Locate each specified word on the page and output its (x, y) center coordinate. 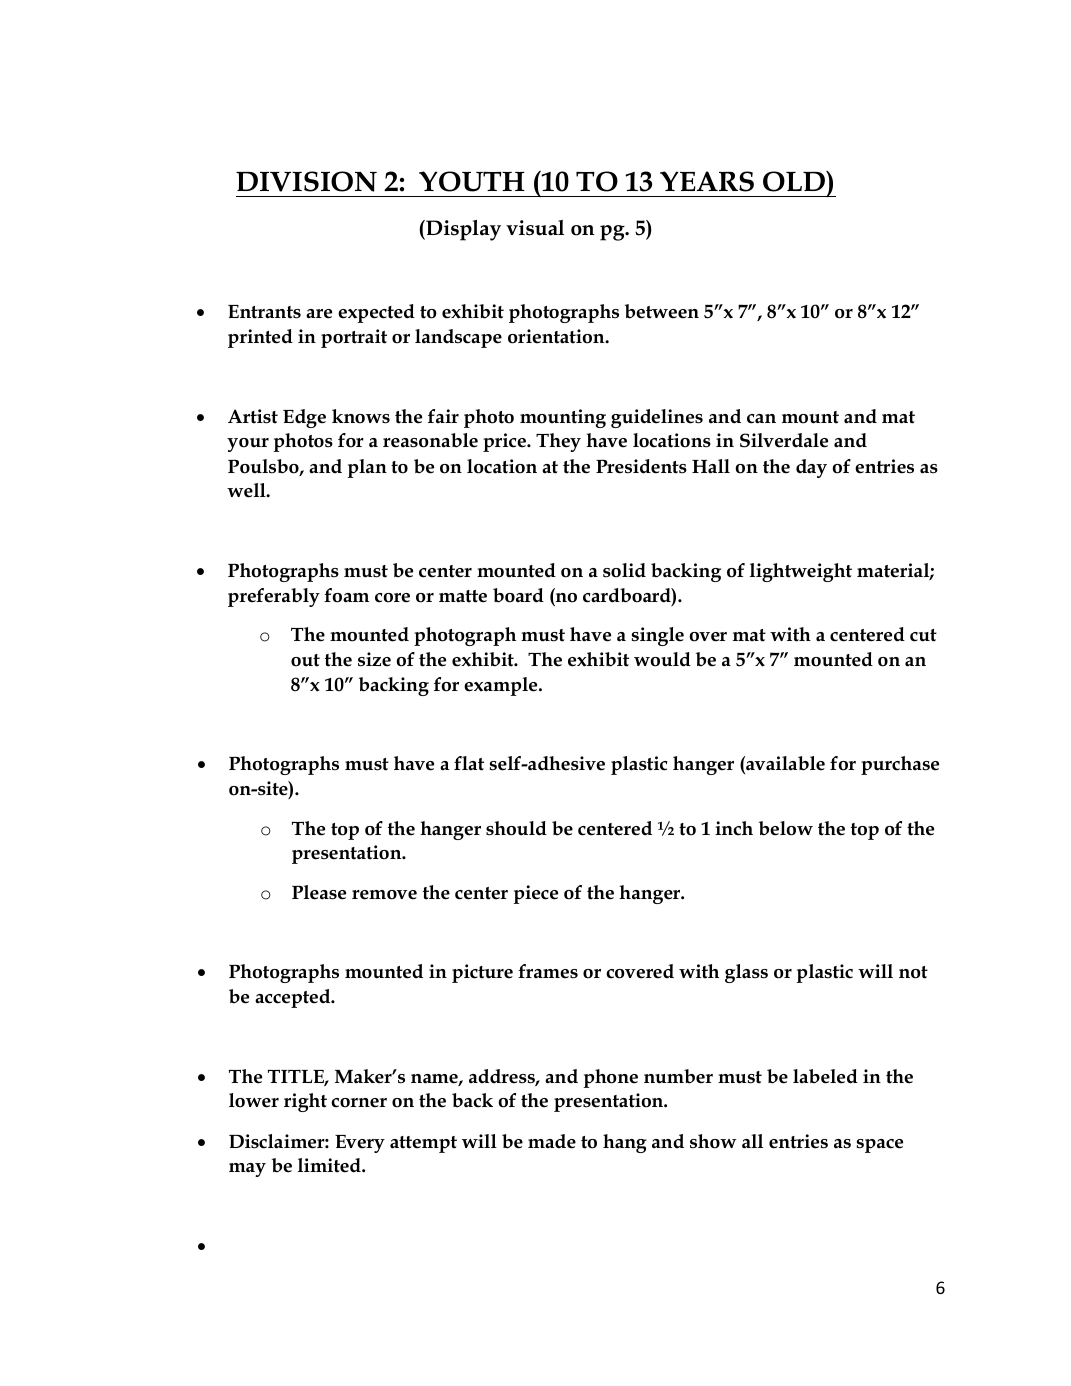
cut (923, 635)
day (811, 468)
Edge (304, 418)
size (374, 659)
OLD (795, 181)
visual (535, 228)
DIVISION (306, 181)
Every (360, 1144)
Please (319, 892)
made (552, 1141)
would (662, 659)
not (913, 972)
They (558, 442)
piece (535, 894)
